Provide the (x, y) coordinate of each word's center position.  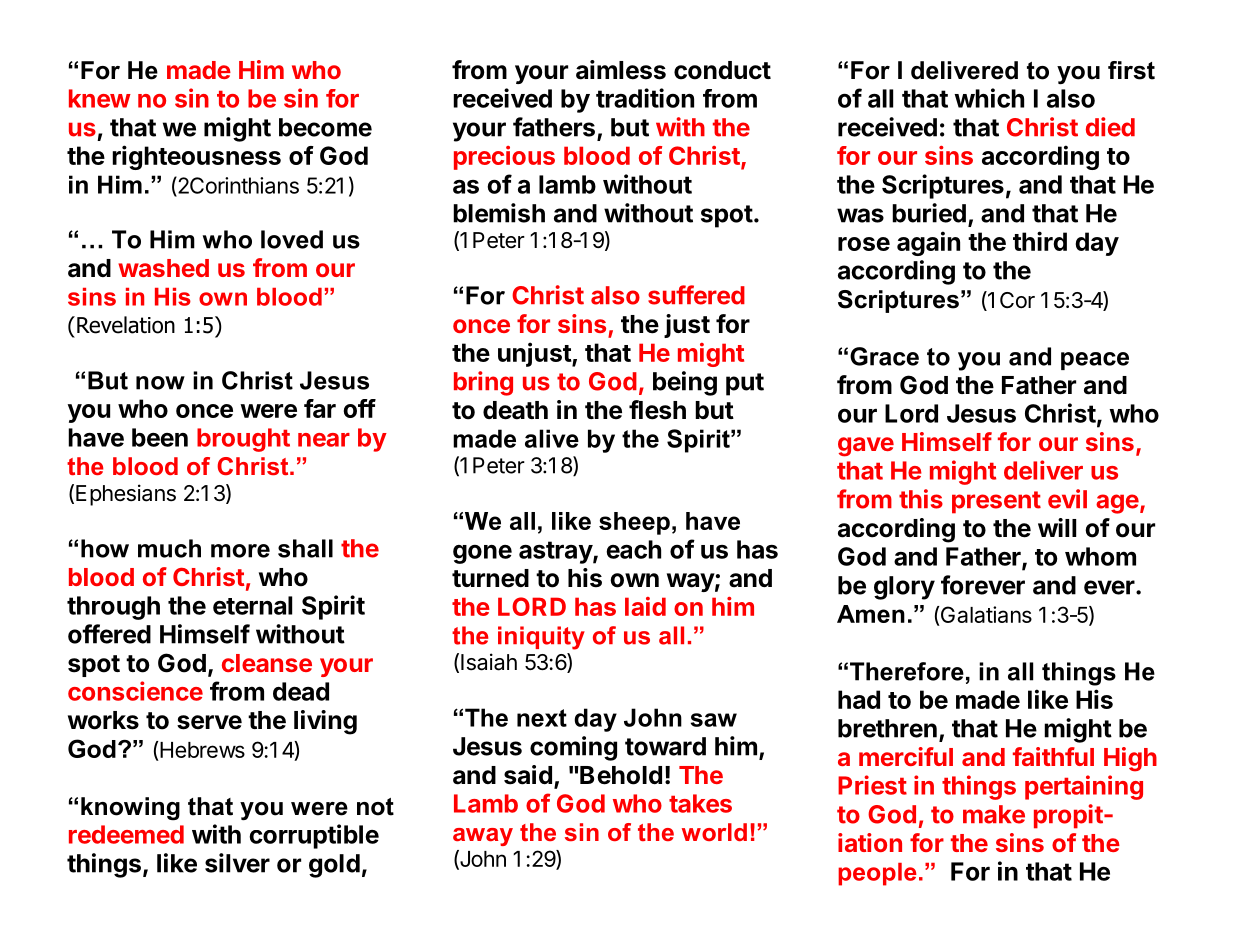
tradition (645, 98)
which (989, 98)
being (685, 383)
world (714, 832)
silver (237, 863)
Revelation (126, 325)
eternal (252, 605)
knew (100, 98)
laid (645, 606)
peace (1095, 361)
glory (904, 588)
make (994, 814)
